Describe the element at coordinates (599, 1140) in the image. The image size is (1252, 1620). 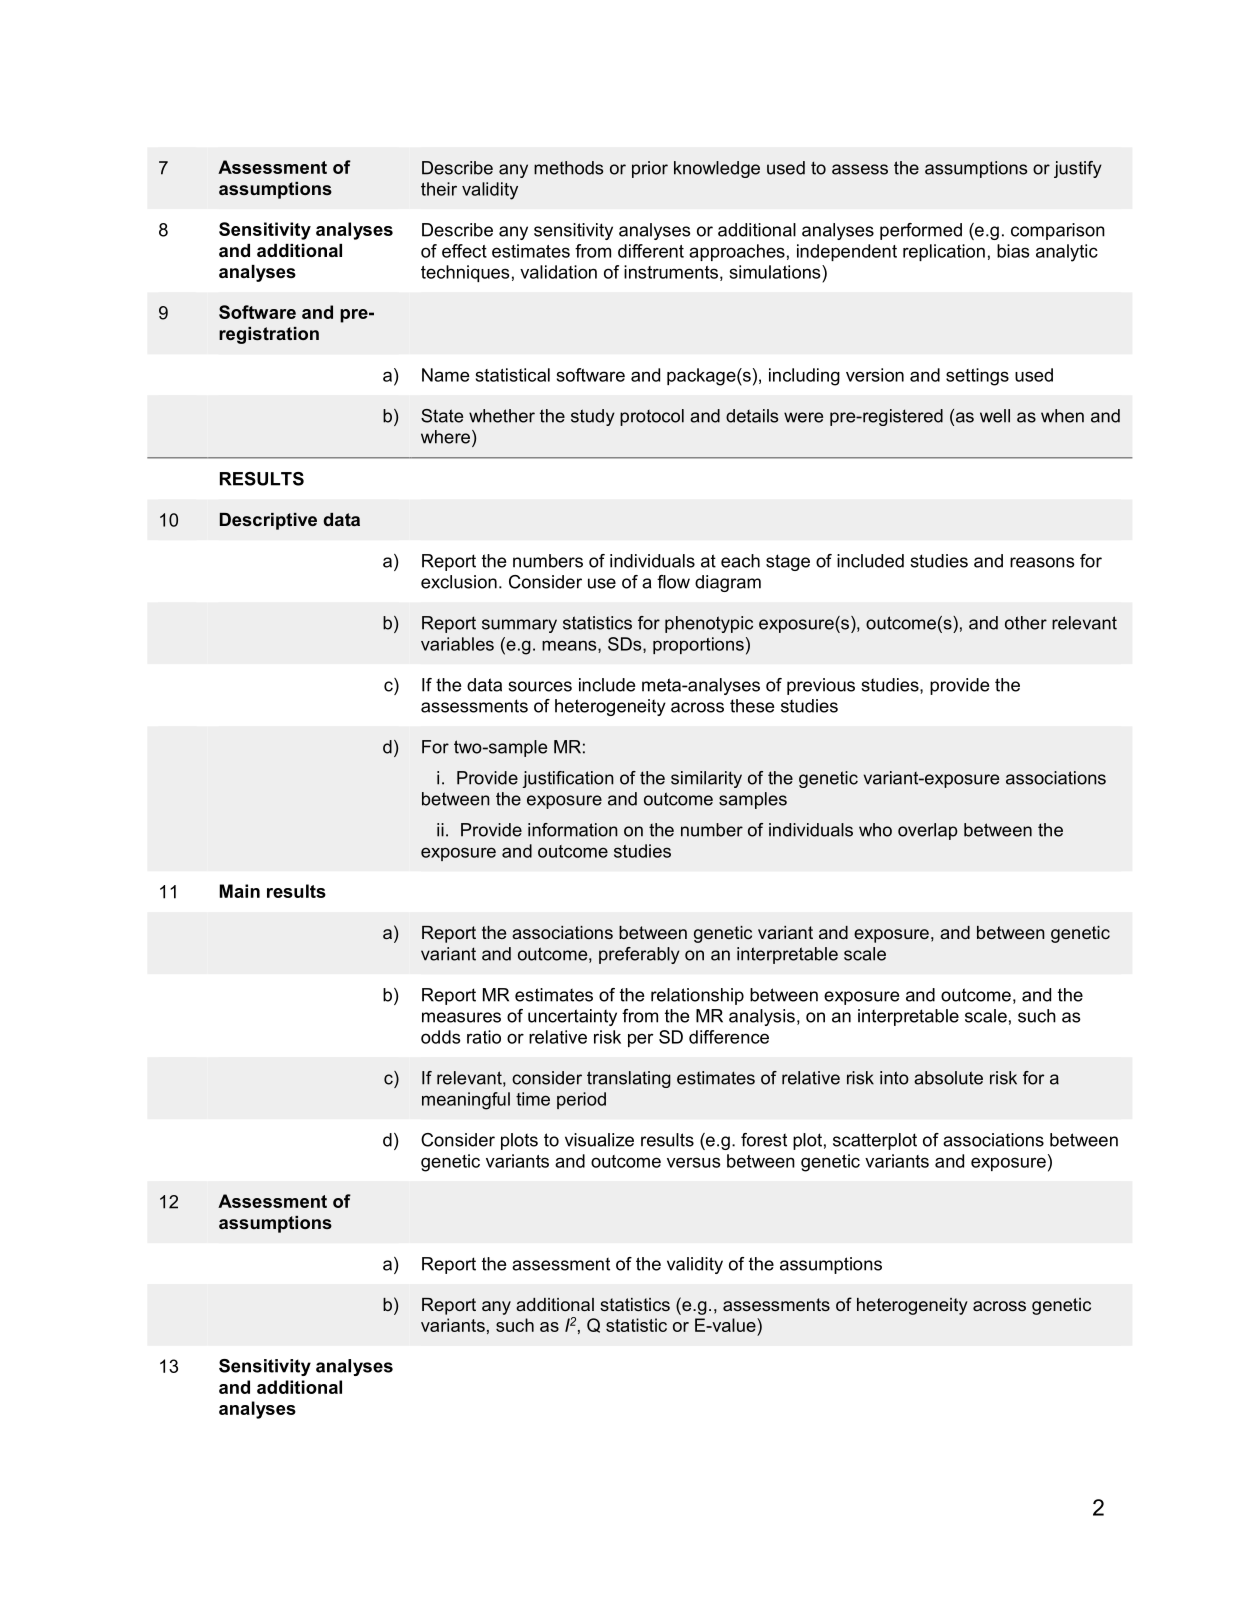
I see `visualize` at that location.
